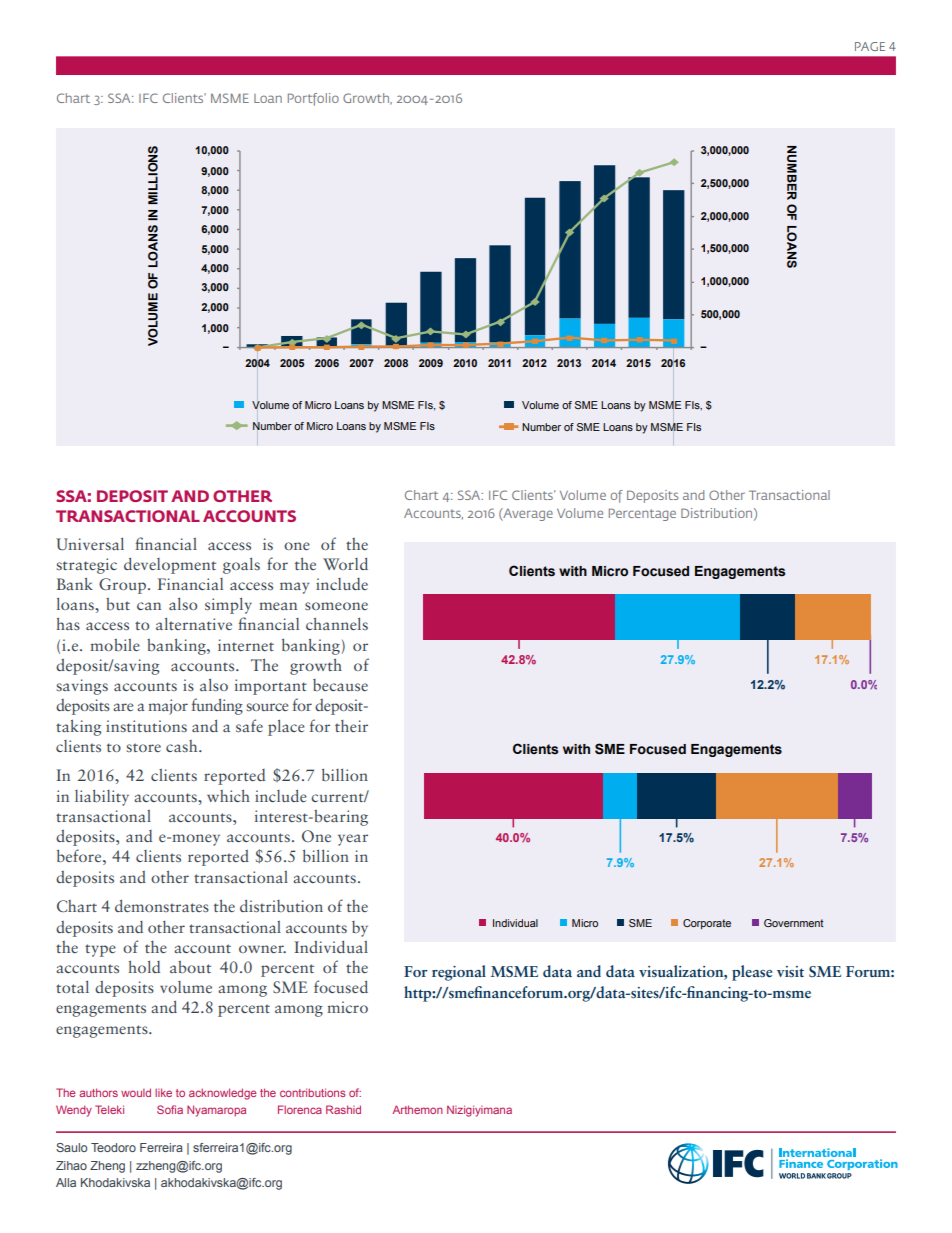 This image has height=1233, width=952. I want to click on someone, so click(336, 606).
